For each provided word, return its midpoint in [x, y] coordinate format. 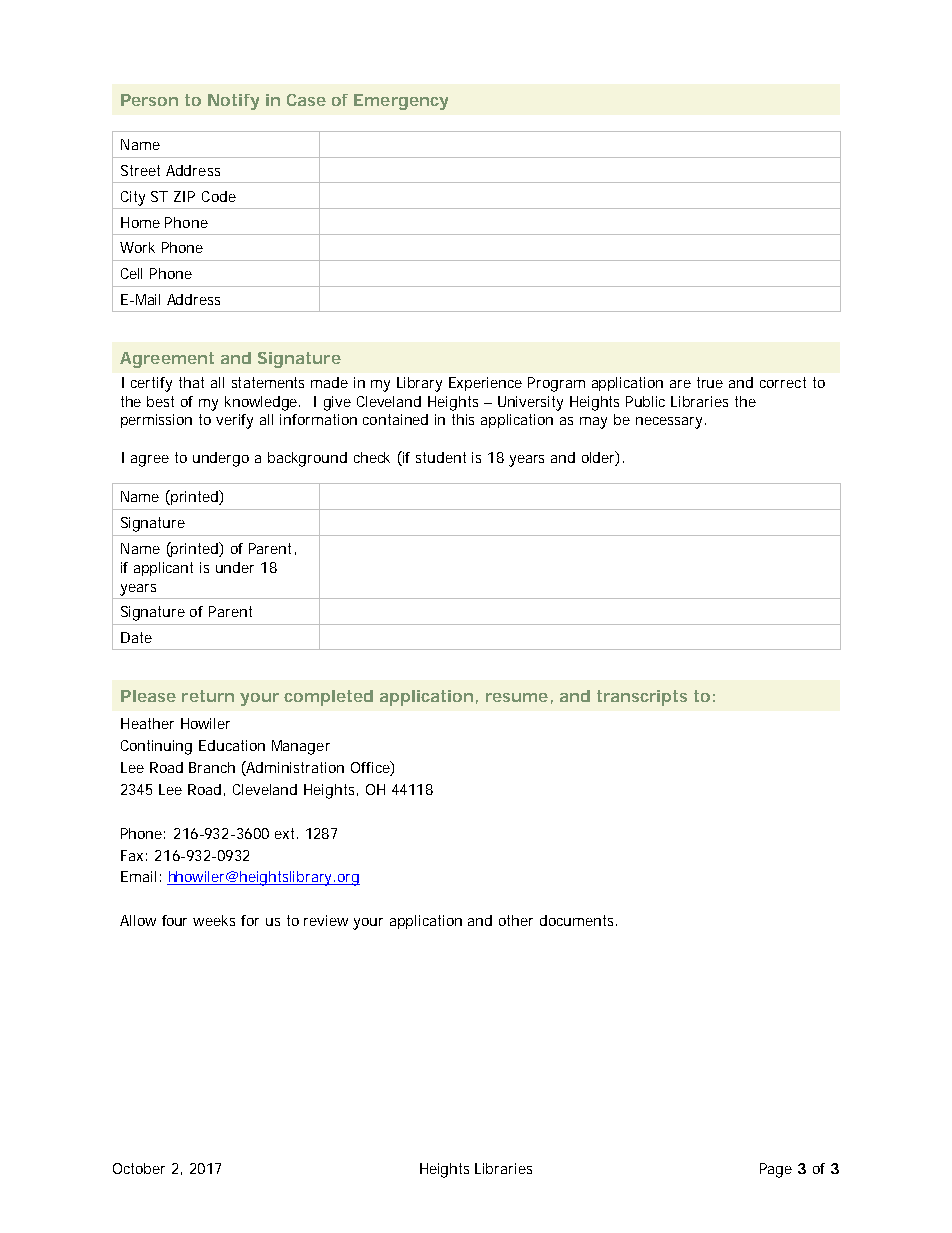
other [516, 920]
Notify [233, 102]
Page [776, 1170]
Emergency [401, 102]
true [710, 382]
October [139, 1168]
